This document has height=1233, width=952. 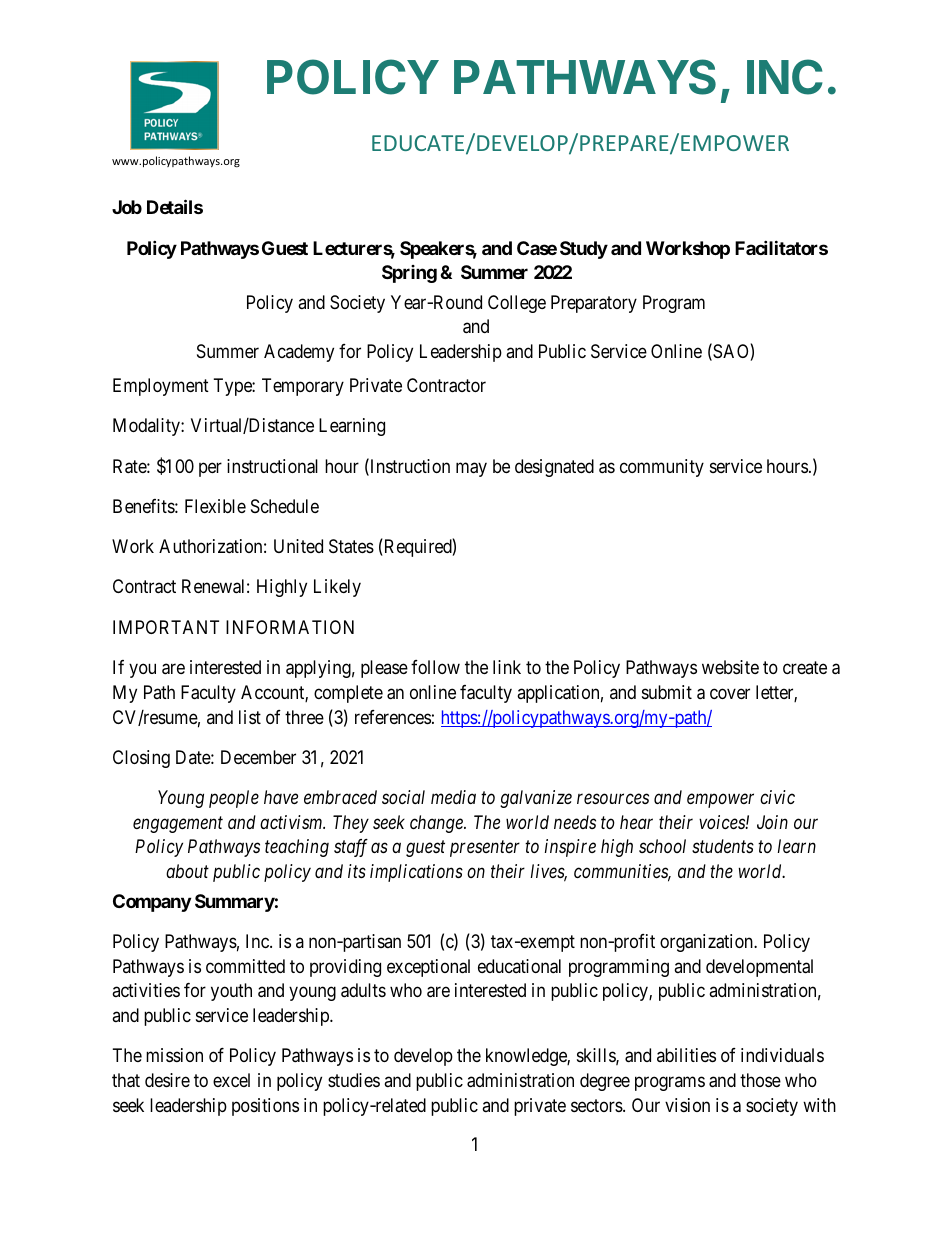 I want to click on website, so click(x=730, y=667).
